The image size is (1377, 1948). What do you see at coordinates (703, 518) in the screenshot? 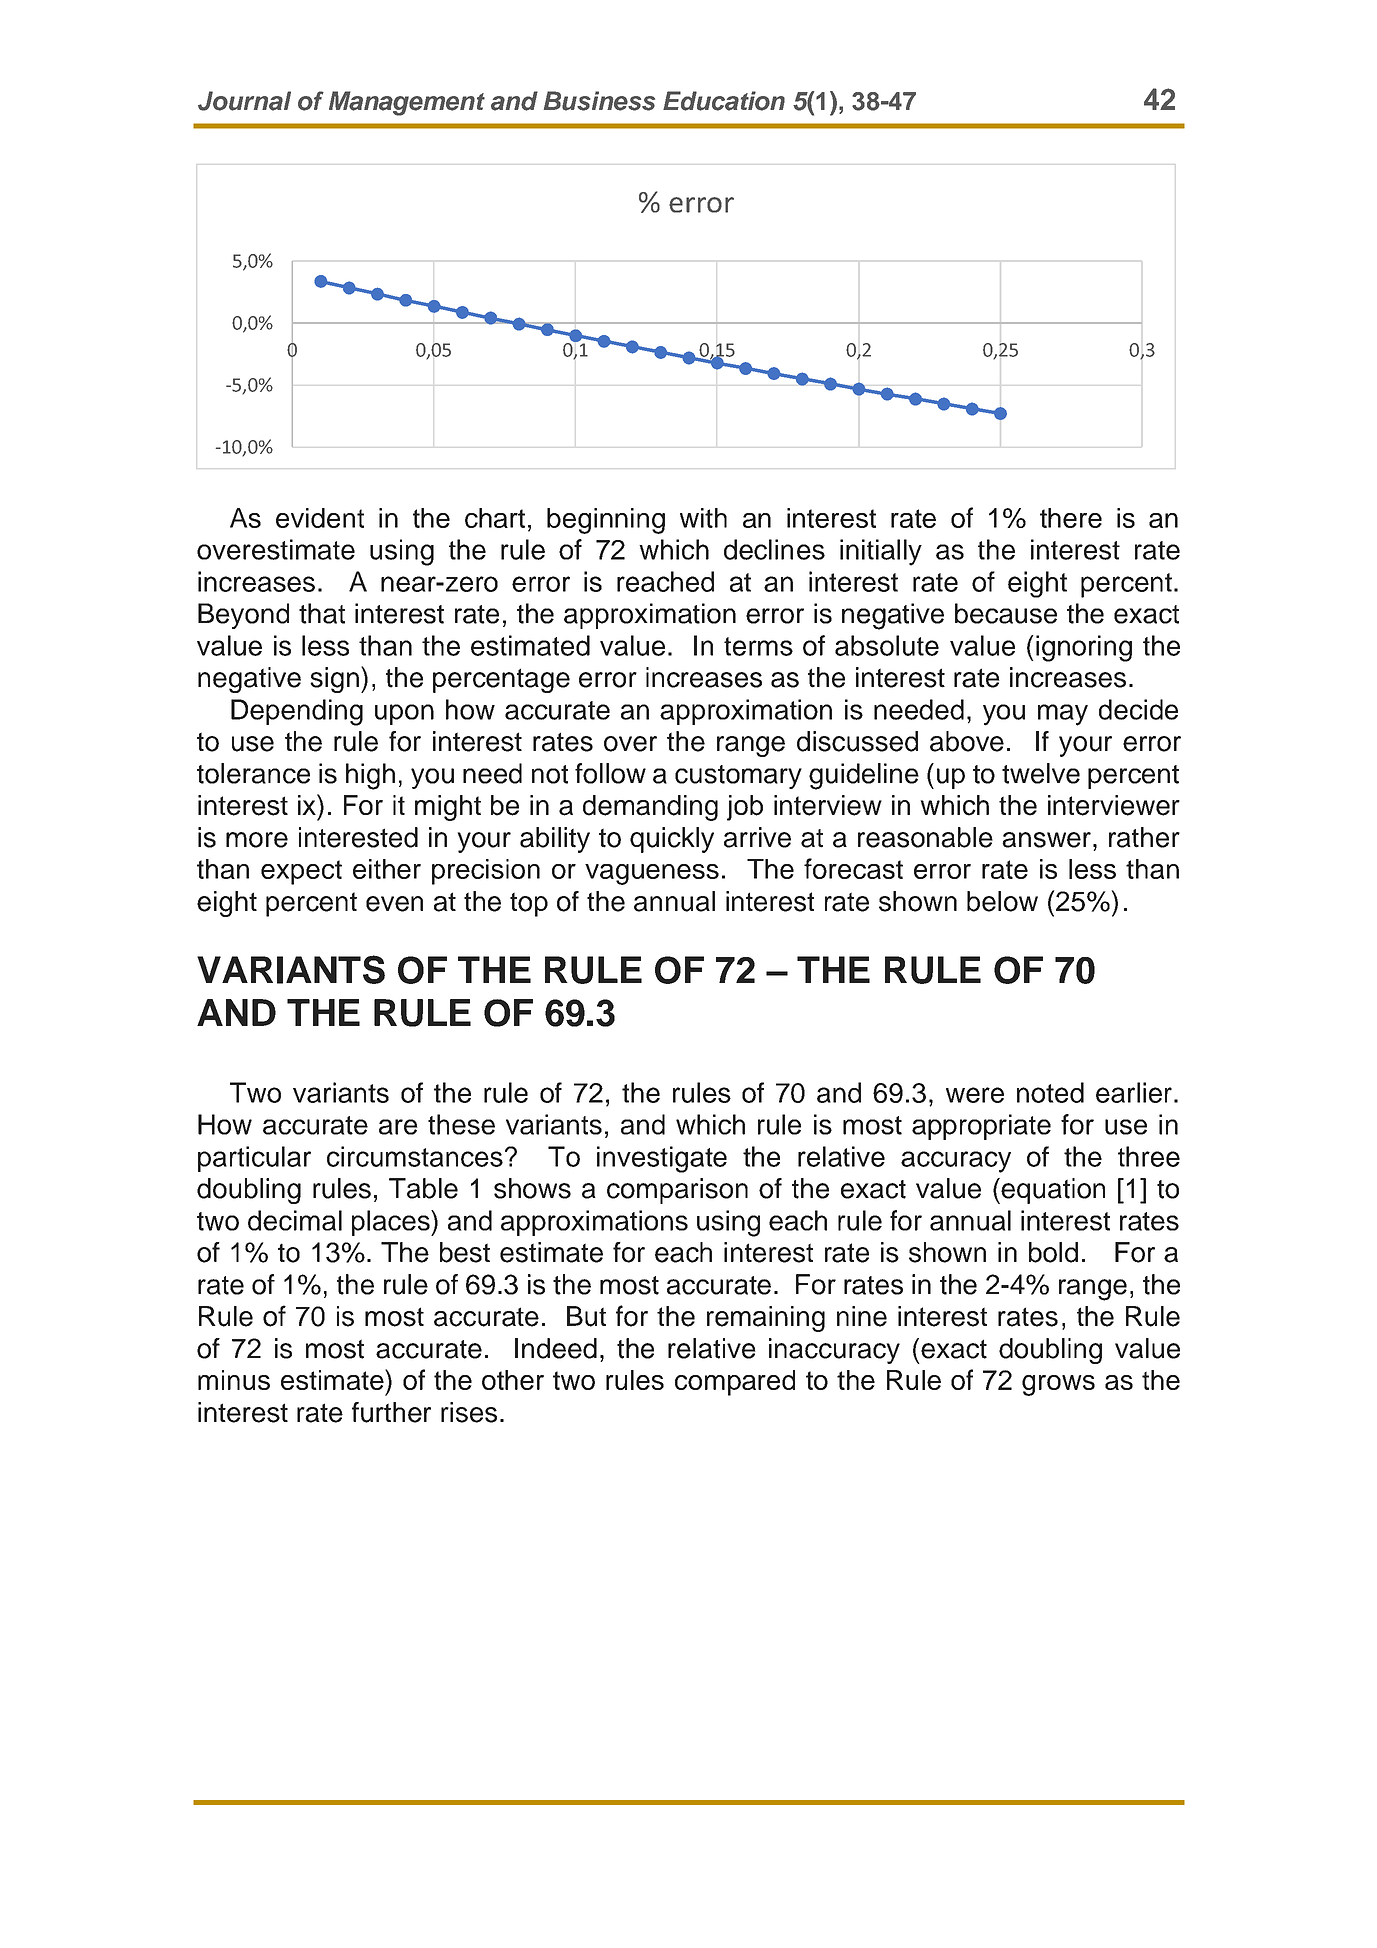
I see `with` at bounding box center [703, 518].
